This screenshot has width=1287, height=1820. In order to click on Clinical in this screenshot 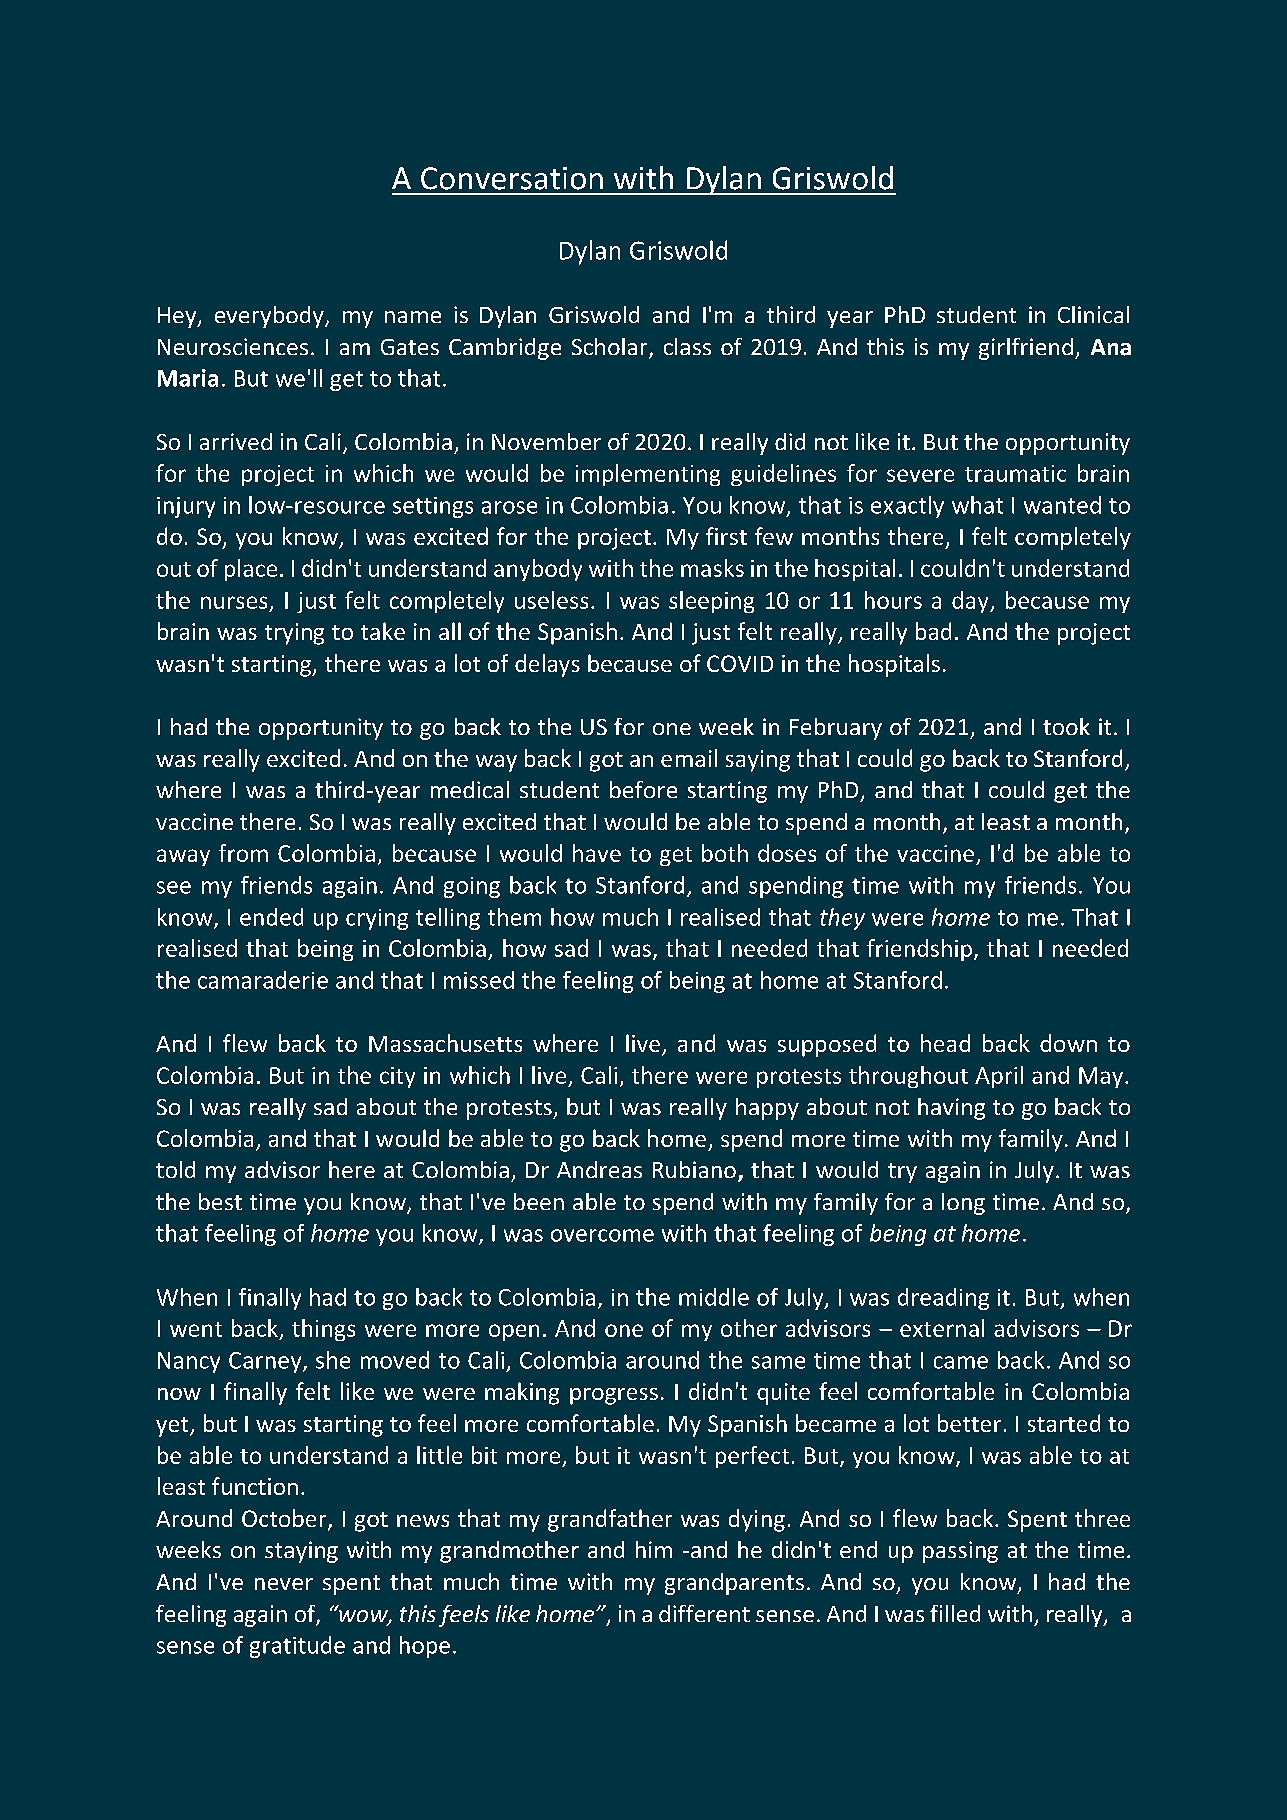, I will do `click(1093, 314)`.
